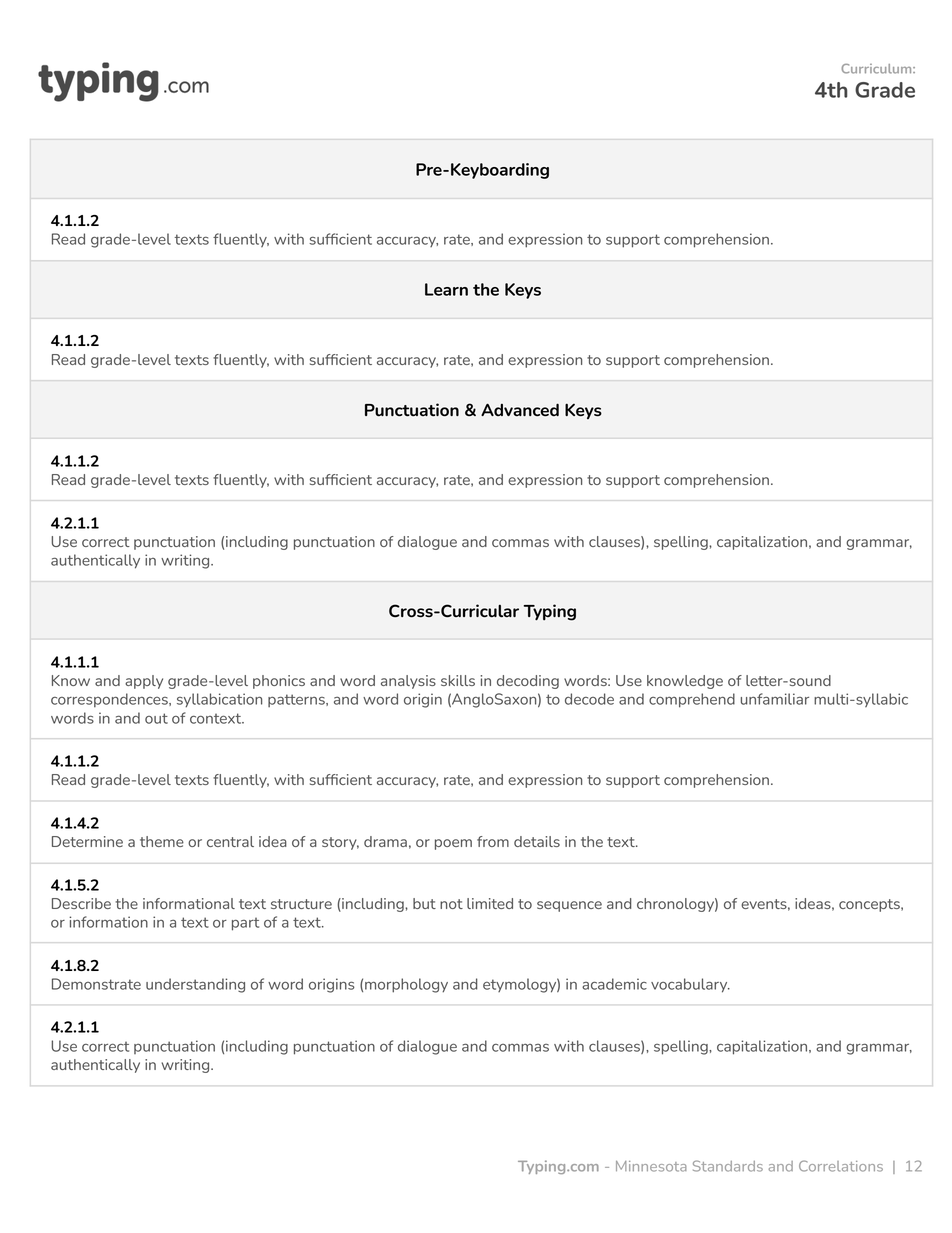 The height and width of the document is (1233, 952). Describe the element at coordinates (279, 682) in the document. I see `phonics` at that location.
